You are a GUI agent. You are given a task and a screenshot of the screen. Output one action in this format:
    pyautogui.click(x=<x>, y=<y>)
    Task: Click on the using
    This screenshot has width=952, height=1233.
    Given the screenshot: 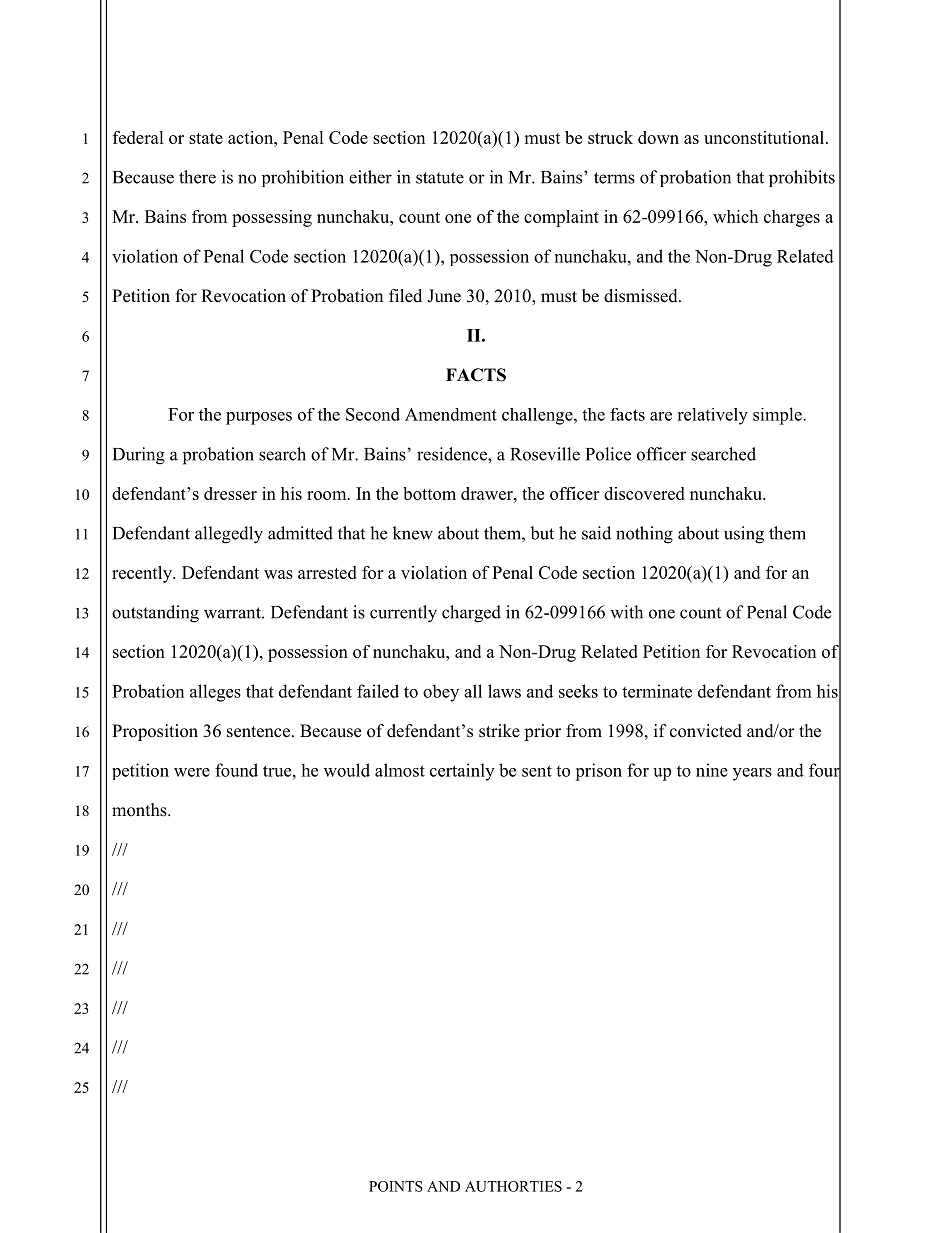 What is the action you would take?
    pyautogui.click(x=744, y=535)
